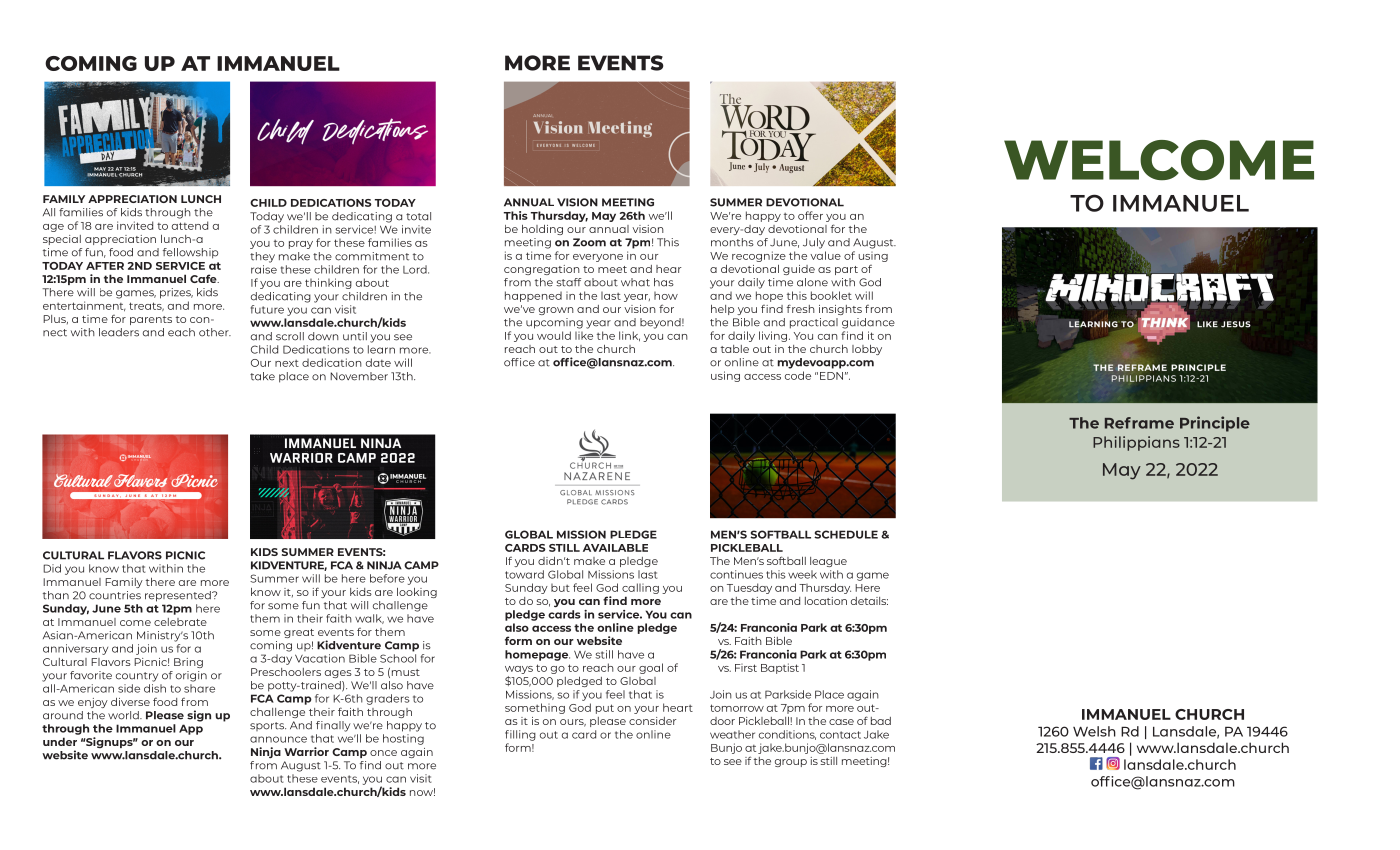 The width and height of the screenshot is (1400, 850). What do you see at coordinates (179, 596) in the screenshot?
I see `represented` at bounding box center [179, 596].
